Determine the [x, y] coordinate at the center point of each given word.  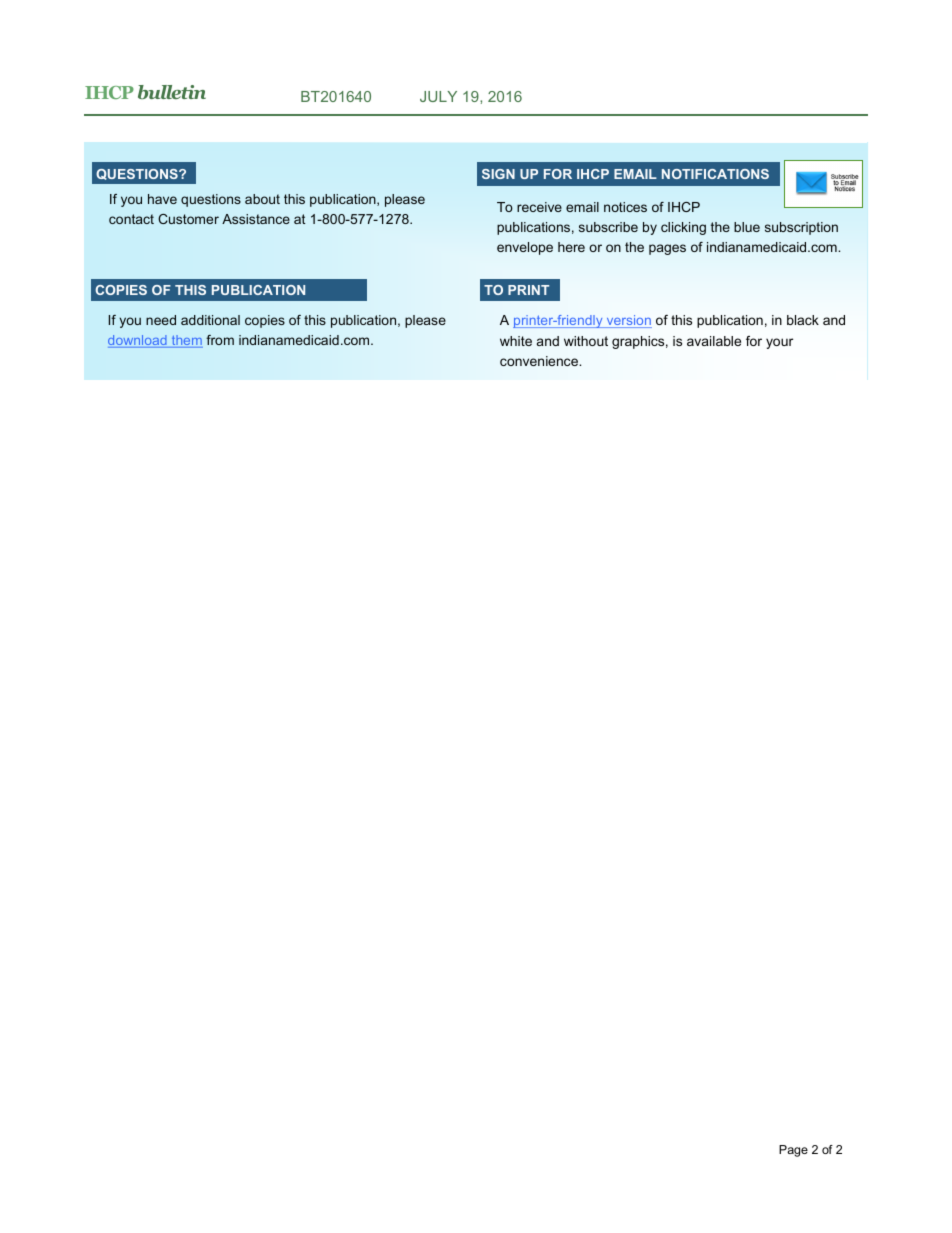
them [186, 341]
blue [747, 227]
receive [539, 207]
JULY [438, 96]
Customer [188, 219]
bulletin [172, 92]
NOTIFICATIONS [715, 174]
